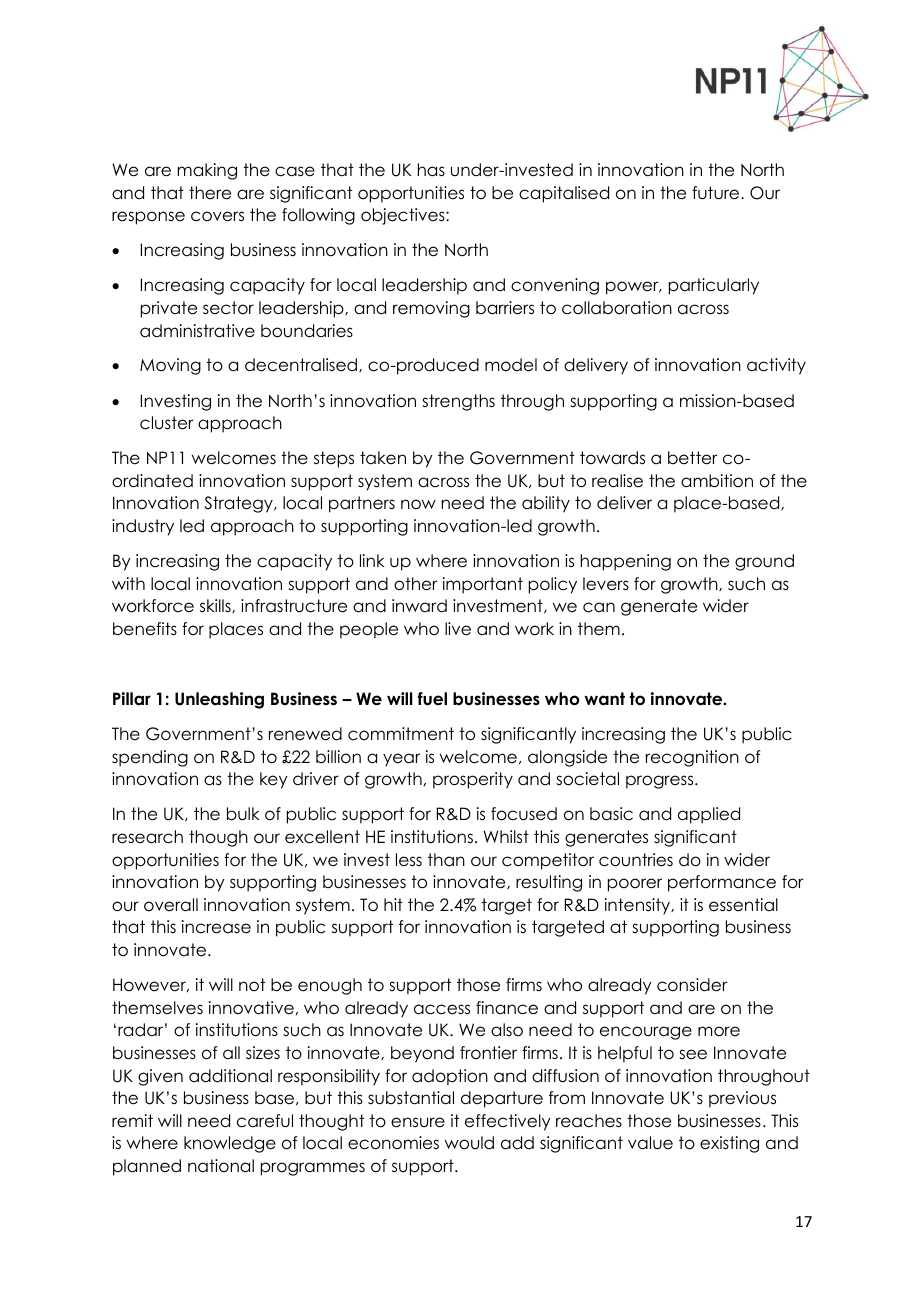  Describe the element at coordinates (605, 699) in the screenshot. I see `want` at that location.
